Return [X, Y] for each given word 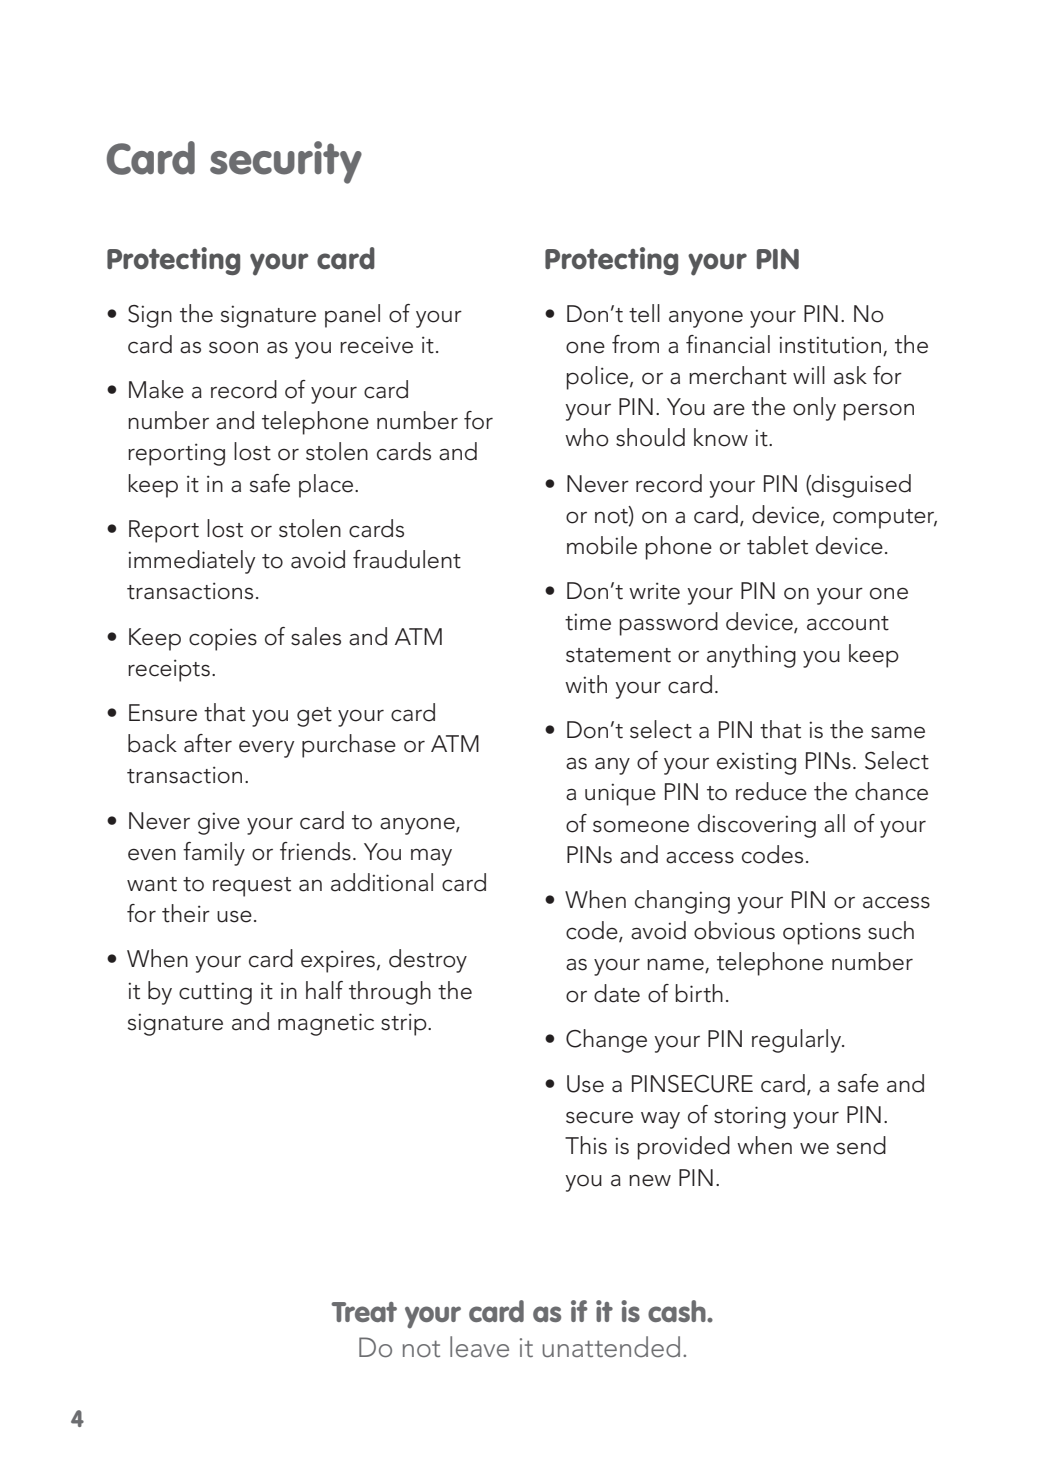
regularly [797, 1041]
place [327, 486]
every [266, 749]
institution [830, 345]
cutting [215, 993]
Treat [364, 1312]
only [814, 409]
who [587, 437]
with [586, 684]
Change [606, 1041]
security [286, 162]
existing [756, 763]
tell [644, 313]
